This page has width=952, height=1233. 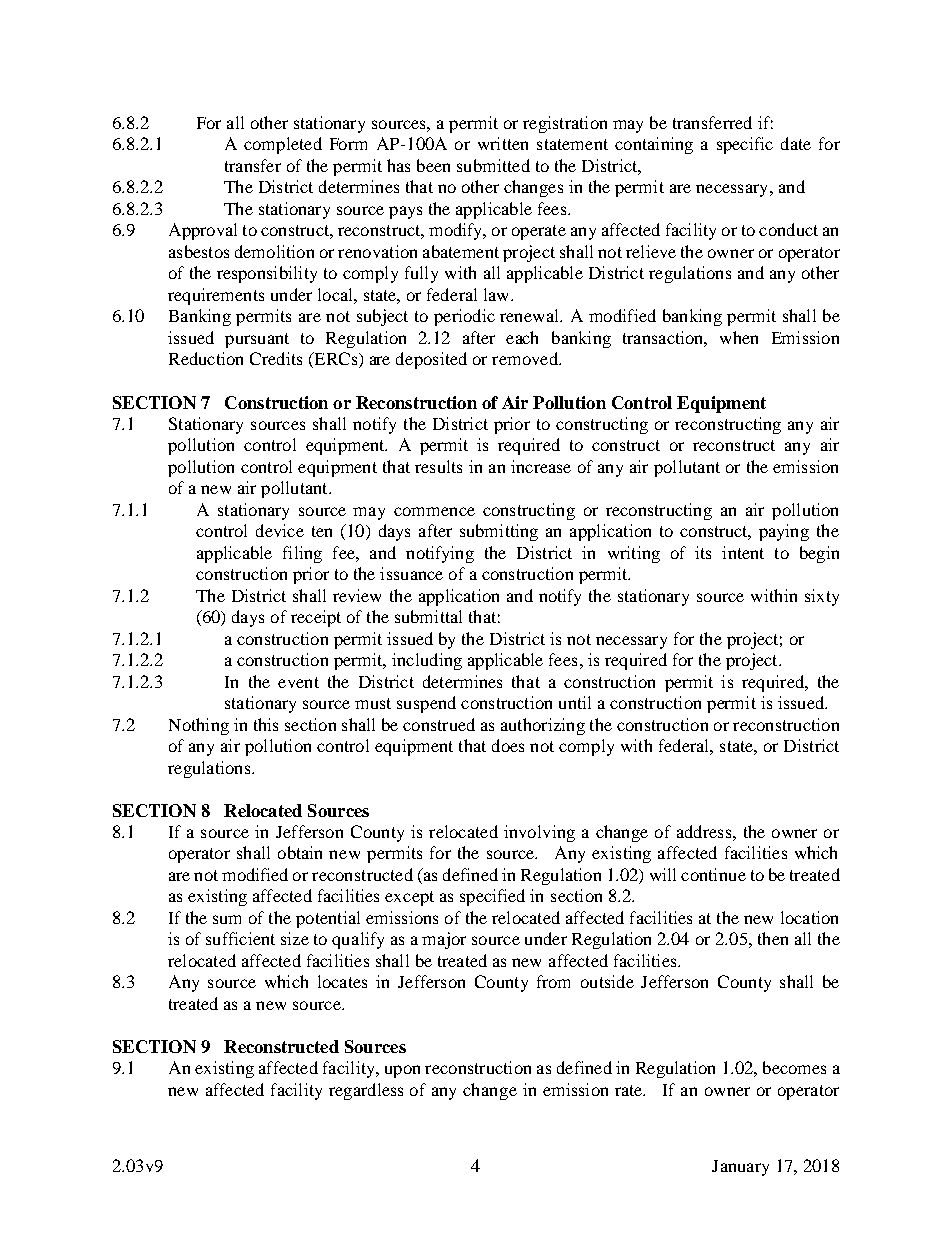 What do you see at coordinates (503, 143) in the page?
I see `written` at bounding box center [503, 143].
